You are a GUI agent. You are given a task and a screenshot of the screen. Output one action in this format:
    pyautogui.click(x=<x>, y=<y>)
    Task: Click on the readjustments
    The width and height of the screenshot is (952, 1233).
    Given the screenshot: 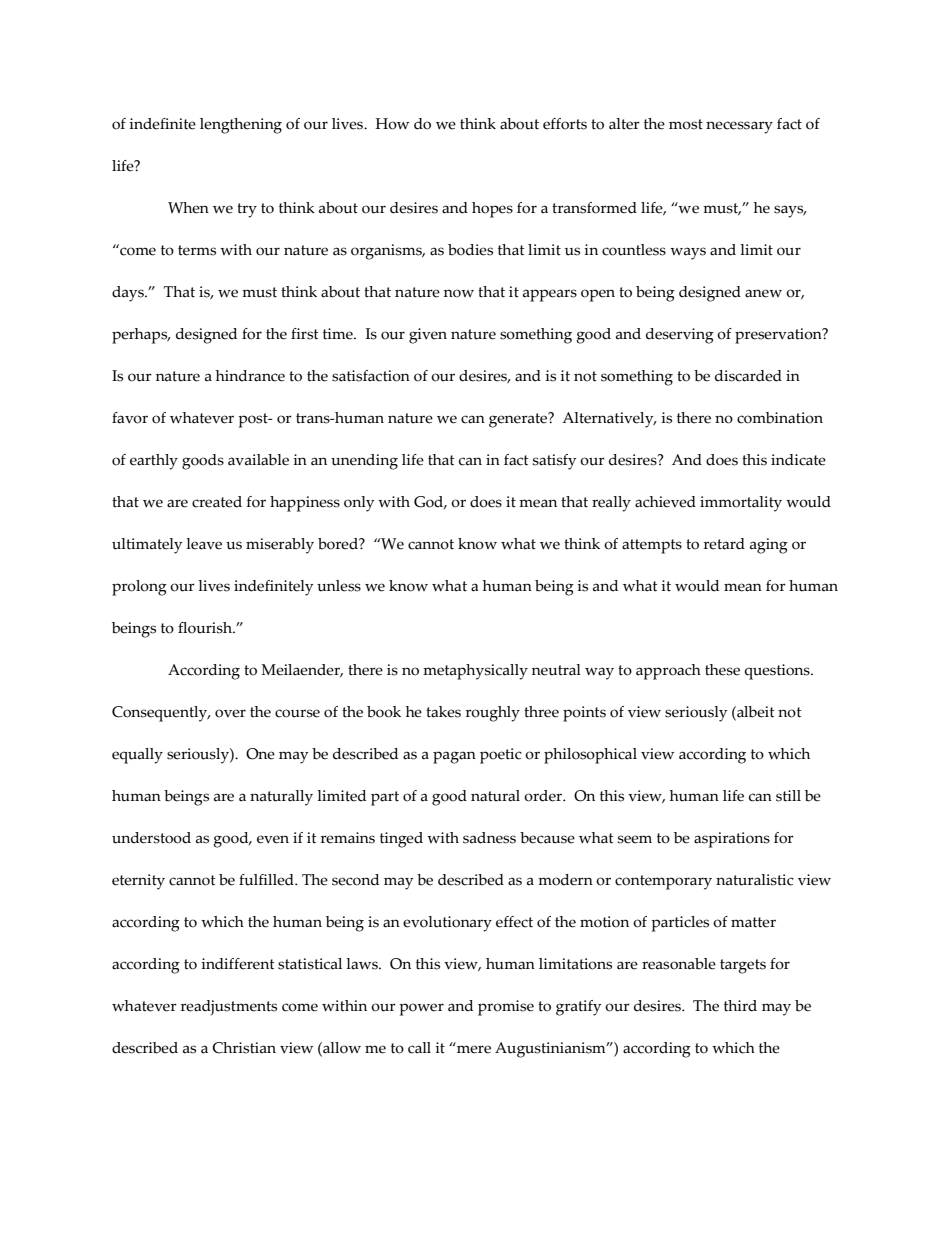 What is the action you would take?
    pyautogui.click(x=229, y=1008)
